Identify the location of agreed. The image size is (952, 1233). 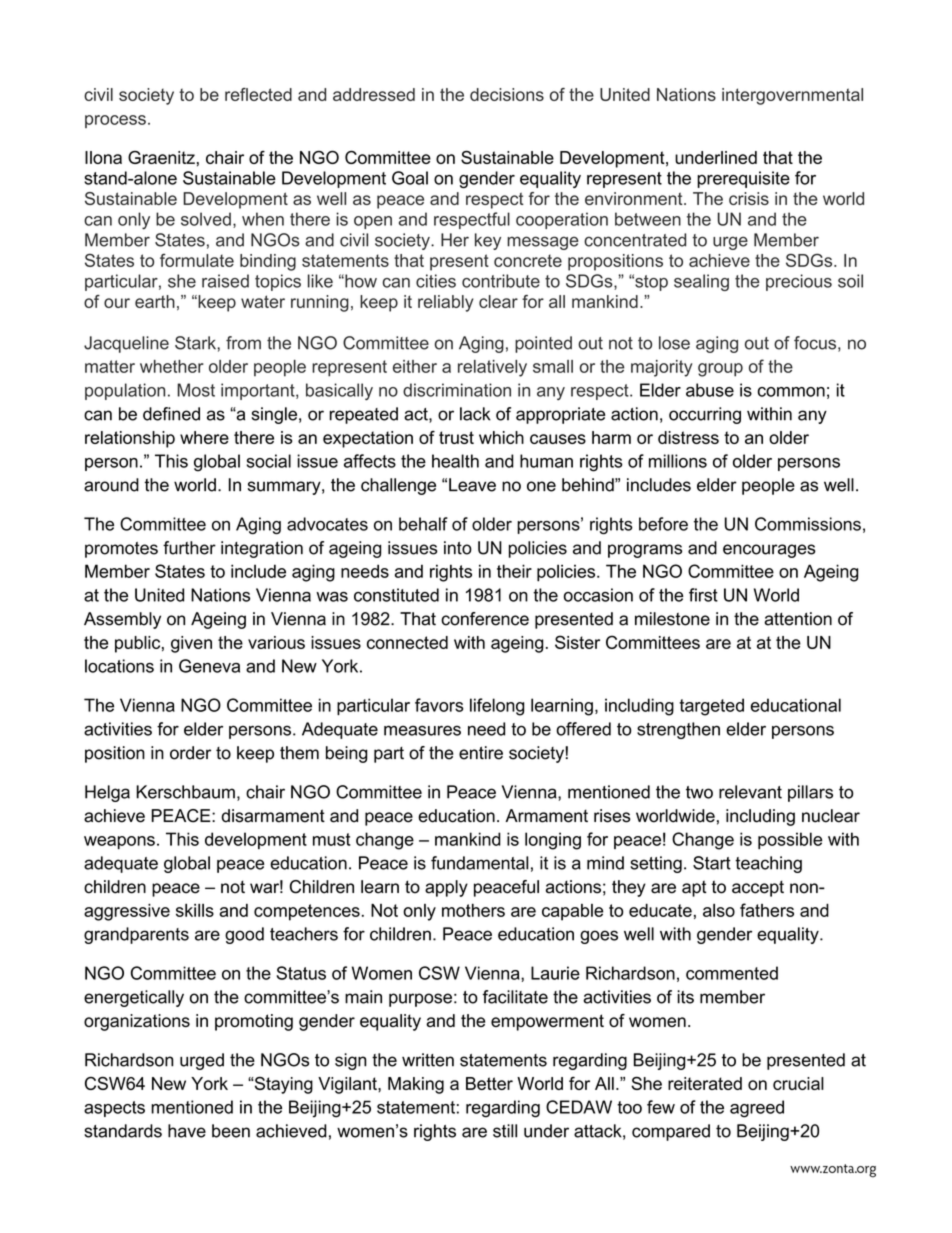
(757, 1109).
